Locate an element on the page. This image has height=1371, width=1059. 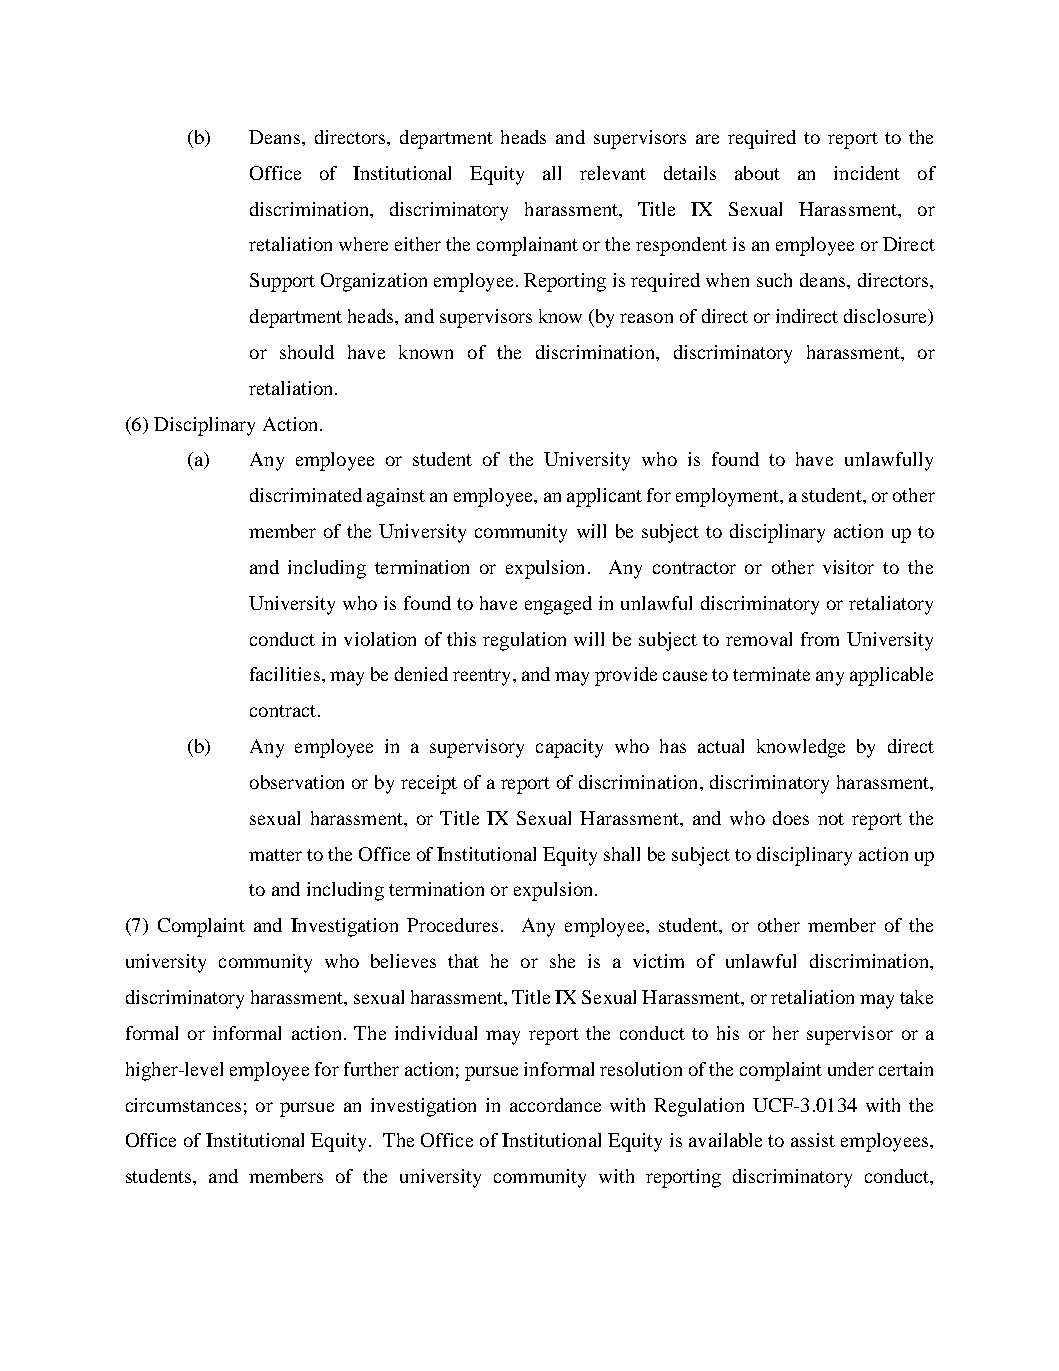
discriminated is located at coordinates (306, 495).
